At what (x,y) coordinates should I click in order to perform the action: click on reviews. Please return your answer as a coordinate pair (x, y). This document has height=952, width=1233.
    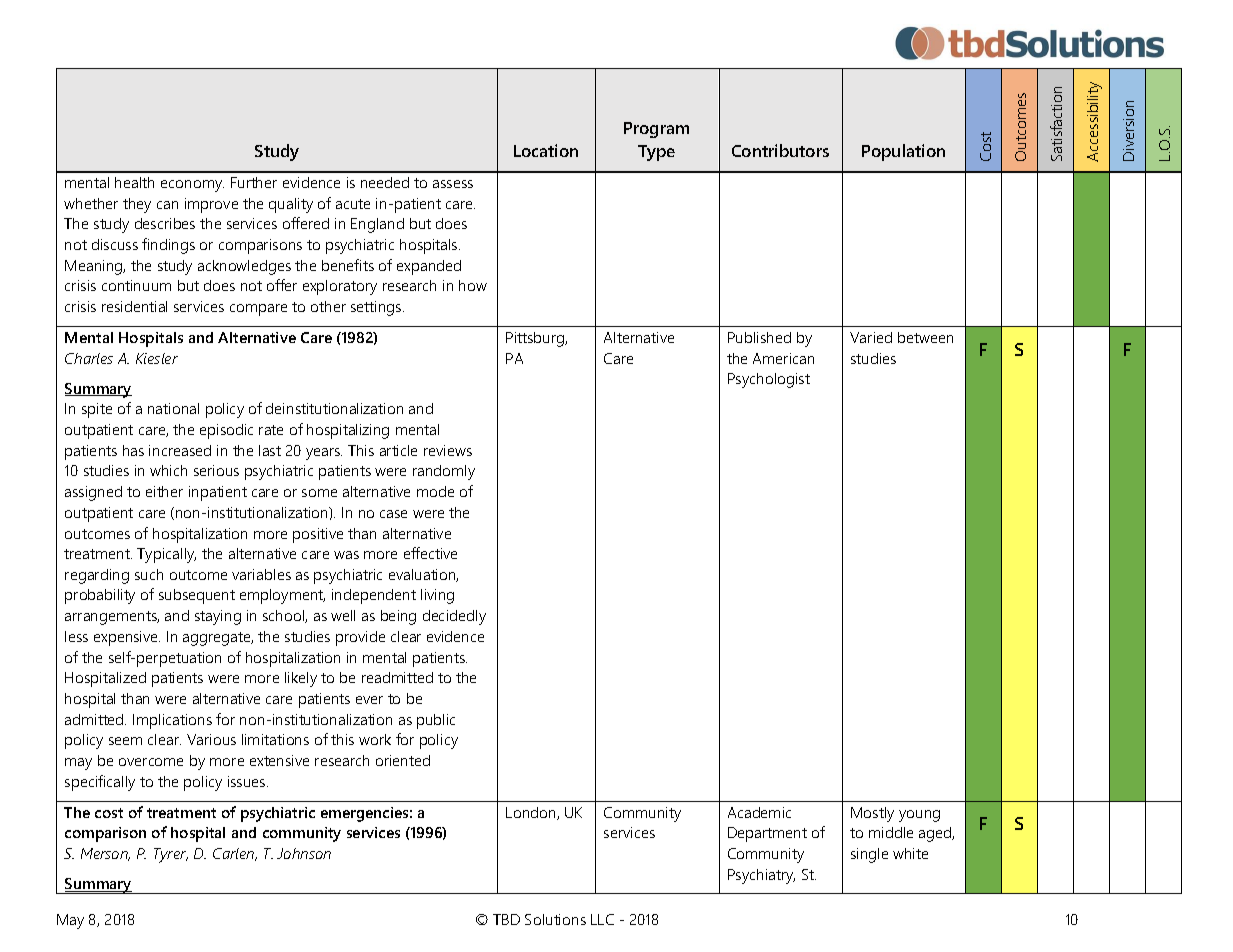
    Looking at the image, I should click on (448, 450).
